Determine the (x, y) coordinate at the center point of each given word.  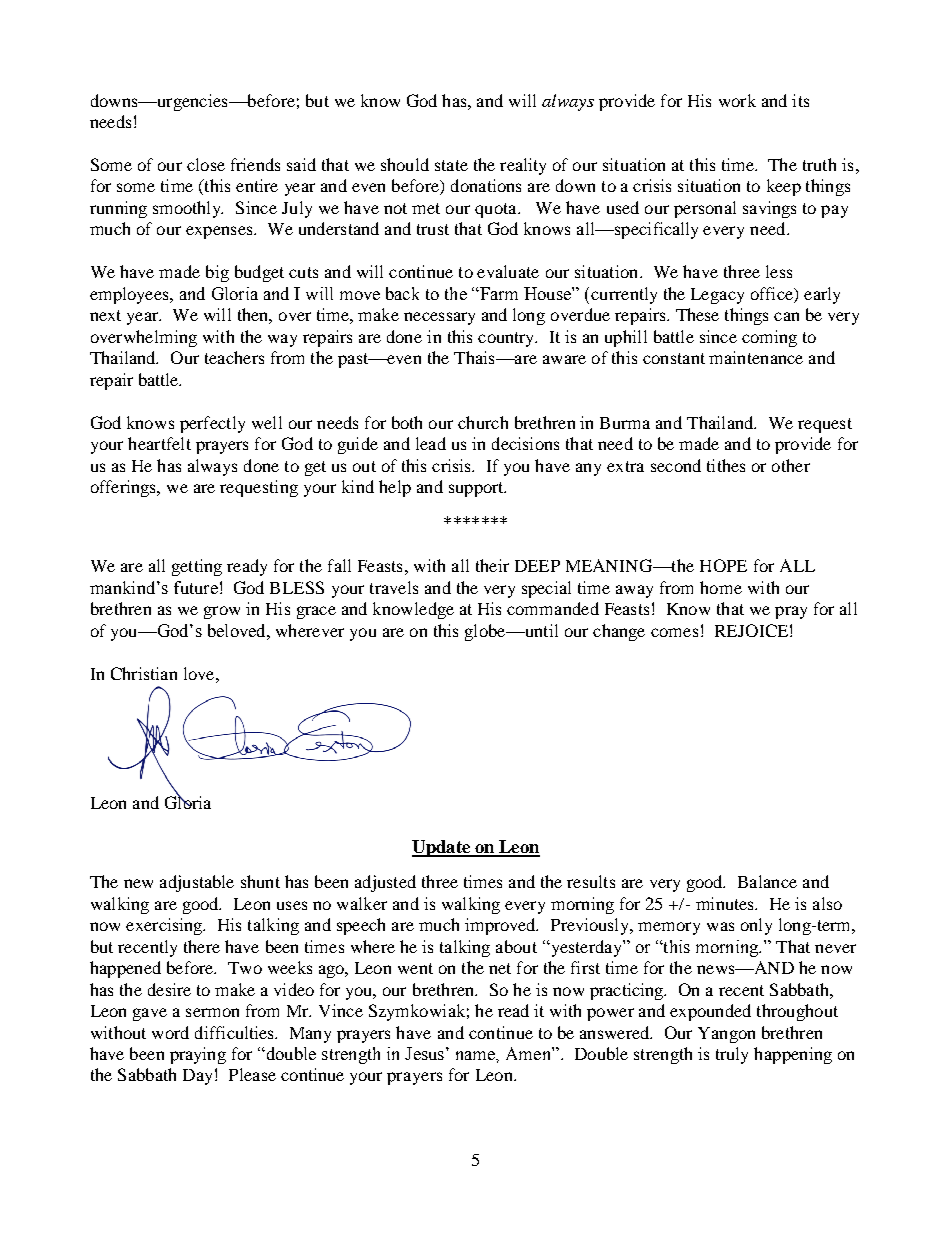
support (477, 489)
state (451, 165)
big (217, 273)
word (170, 1032)
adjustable (197, 883)
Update (442, 848)
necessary (439, 318)
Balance (767, 881)
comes (674, 632)
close (206, 164)
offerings (125, 488)
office (773, 295)
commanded (553, 608)
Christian (144, 673)
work (737, 100)
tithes (726, 465)
